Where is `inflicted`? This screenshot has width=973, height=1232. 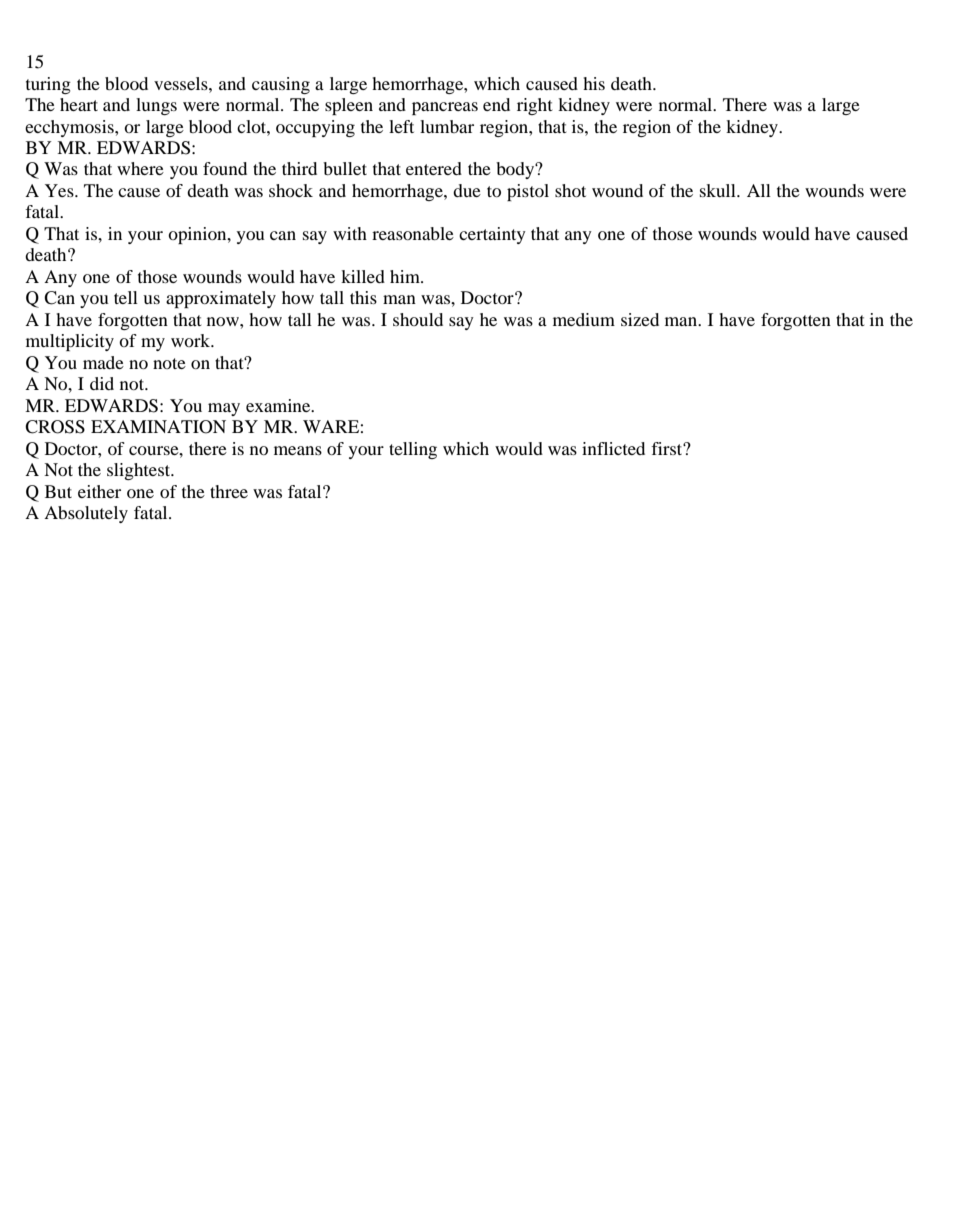
inflicted is located at coordinates (613, 448).
